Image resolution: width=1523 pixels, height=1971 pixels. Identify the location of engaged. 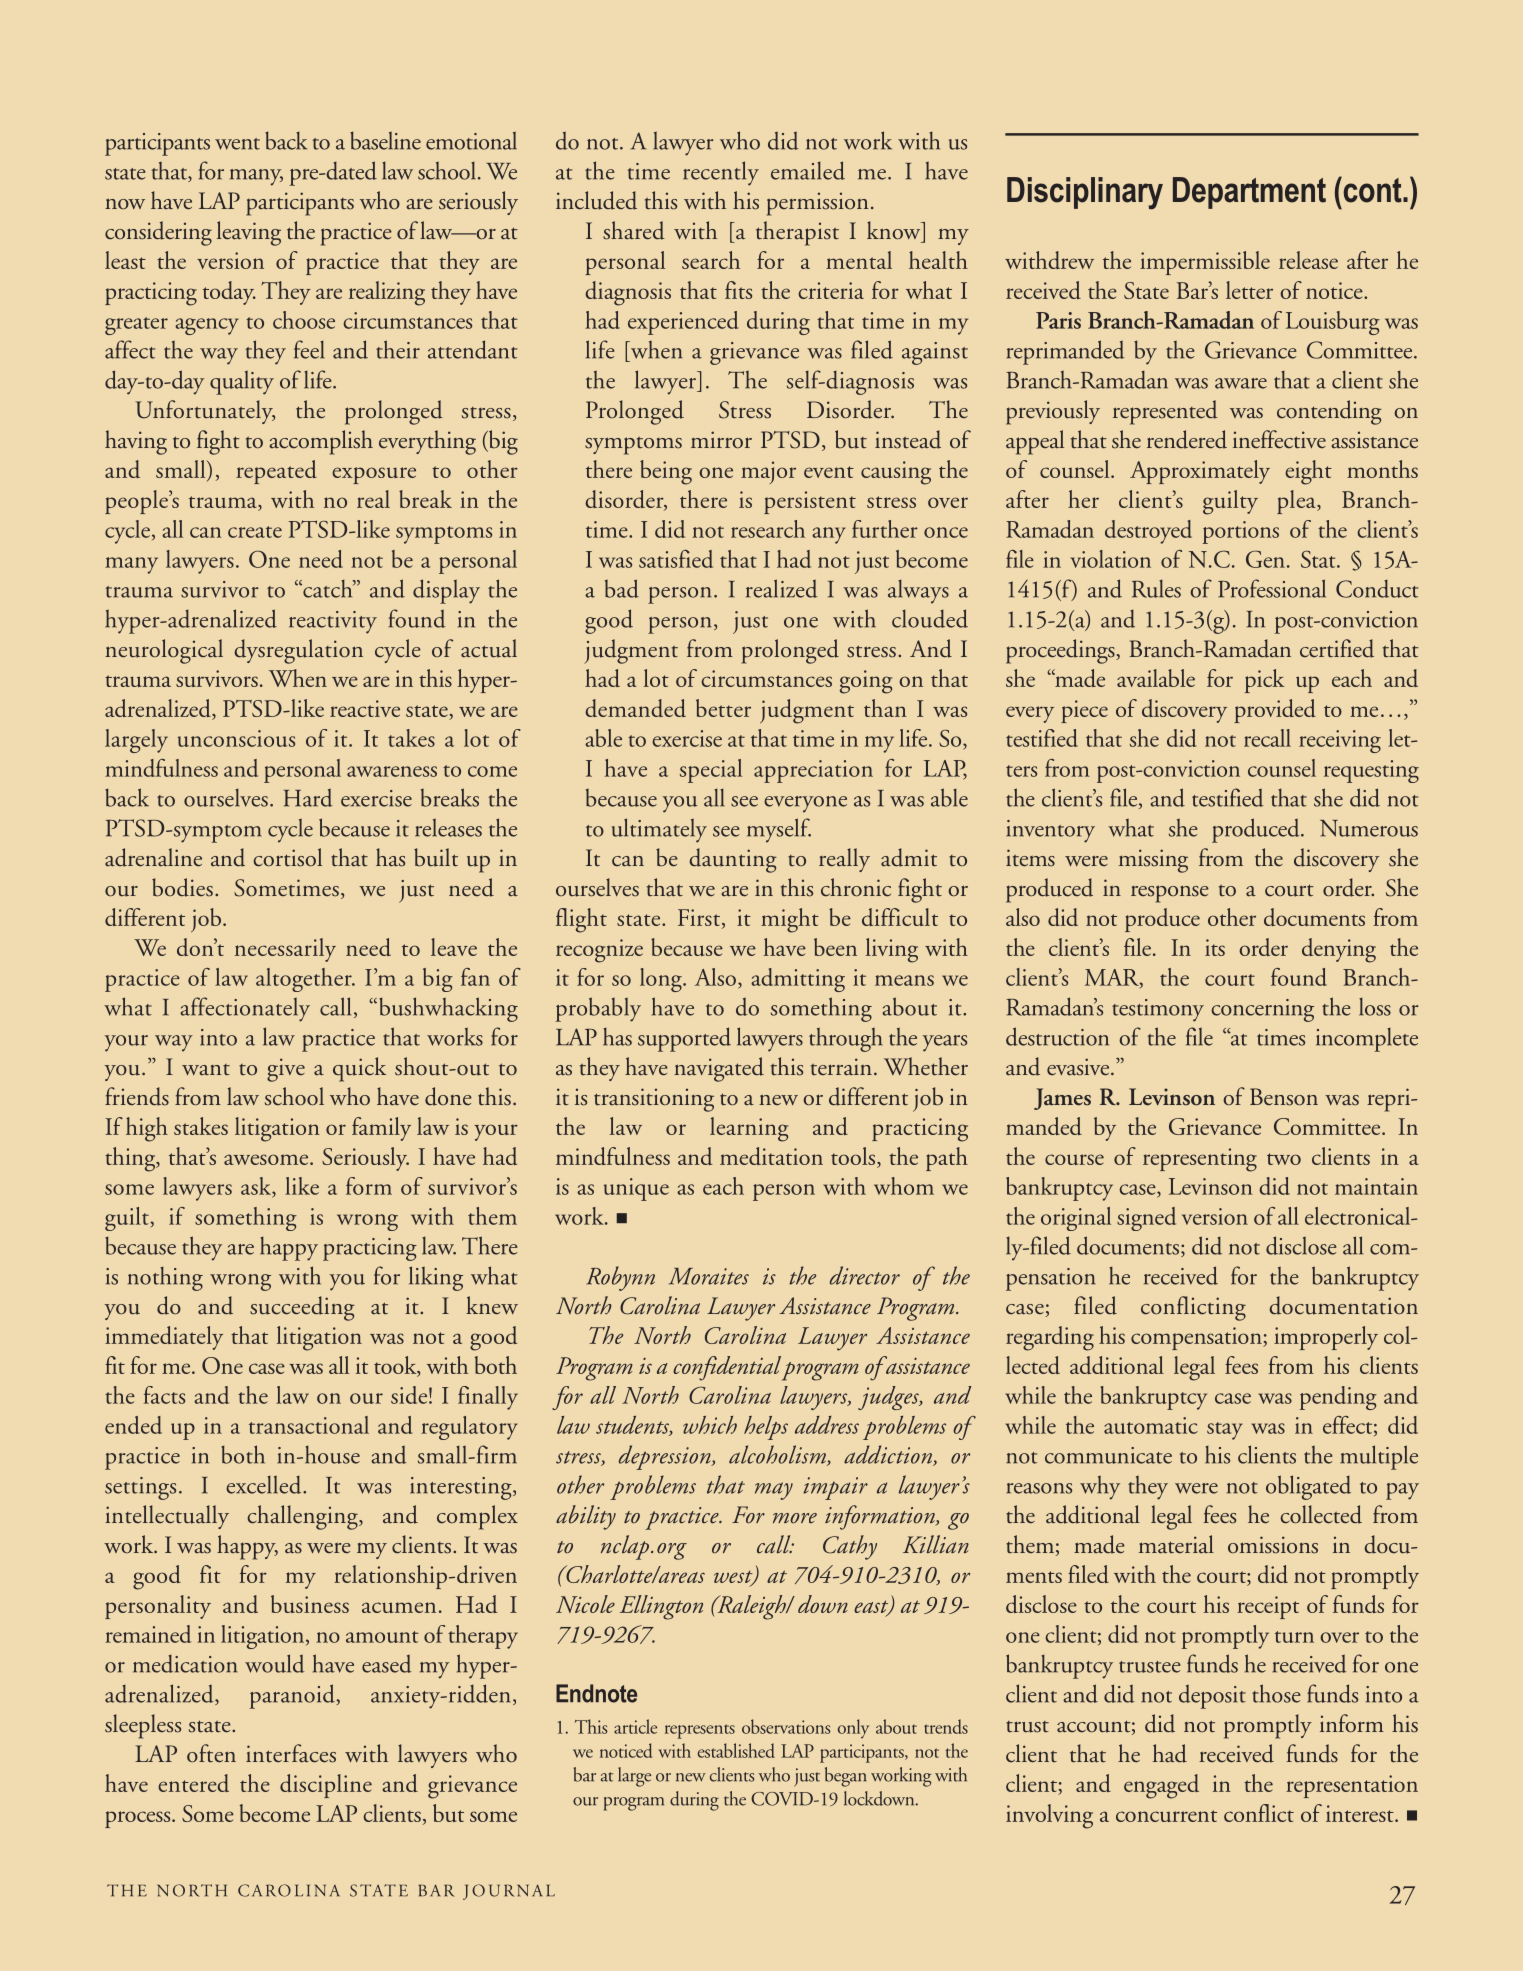
(1161, 1786).
